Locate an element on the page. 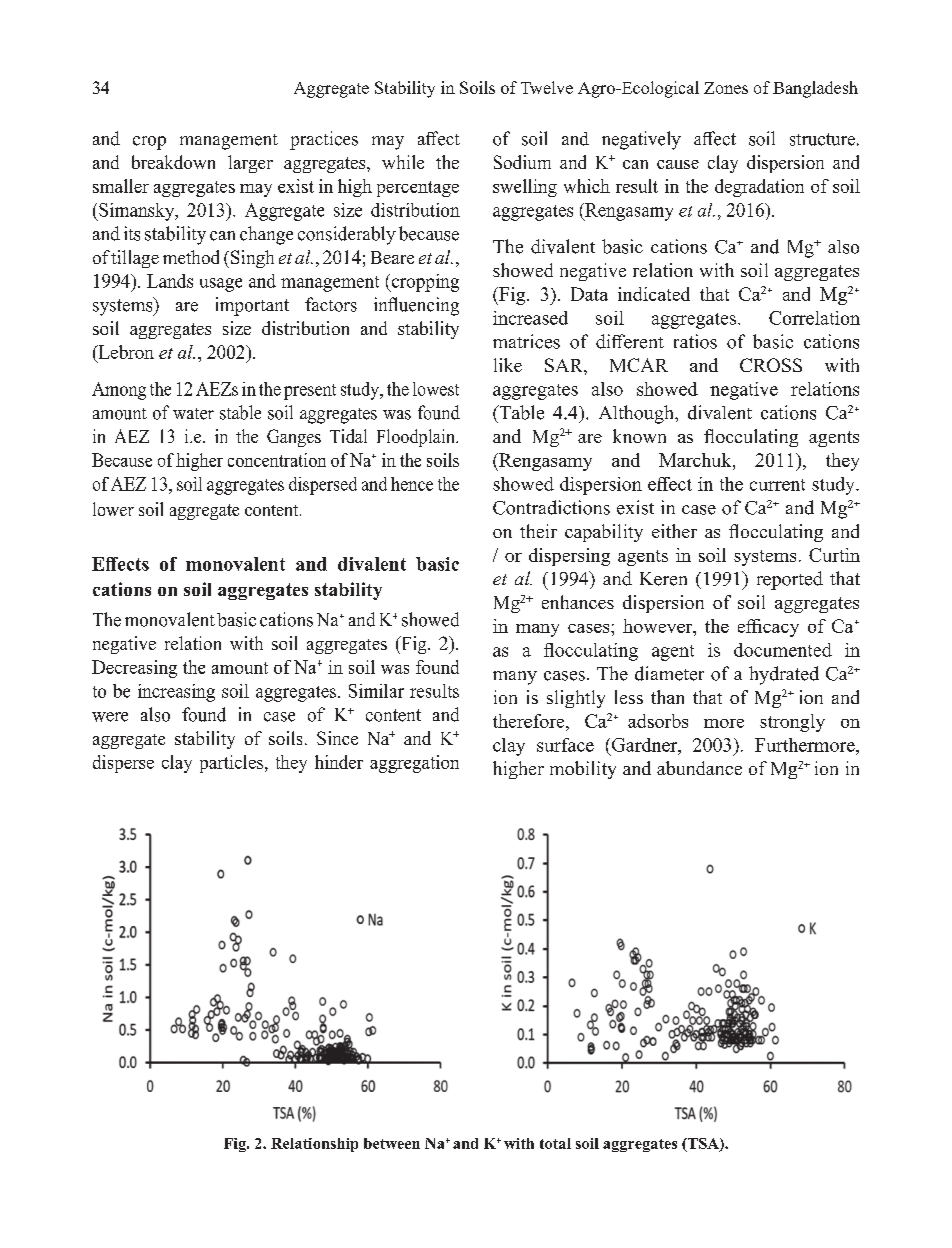 Image resolution: width=952 pixels, height=1248 pixels. lower is located at coordinates (113, 509).
